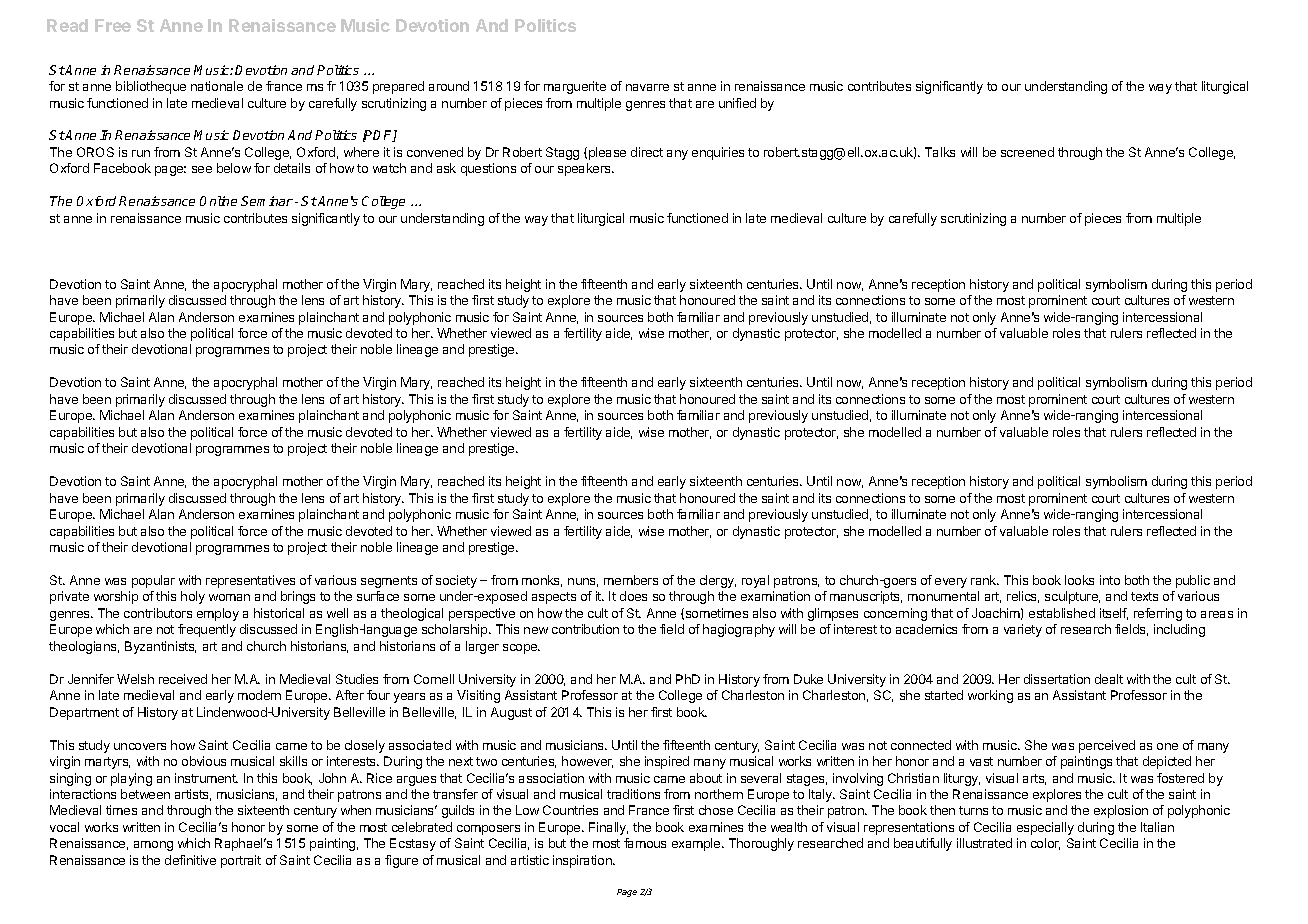 This page has width=1308, height=924. I want to click on among, so click(153, 846).
